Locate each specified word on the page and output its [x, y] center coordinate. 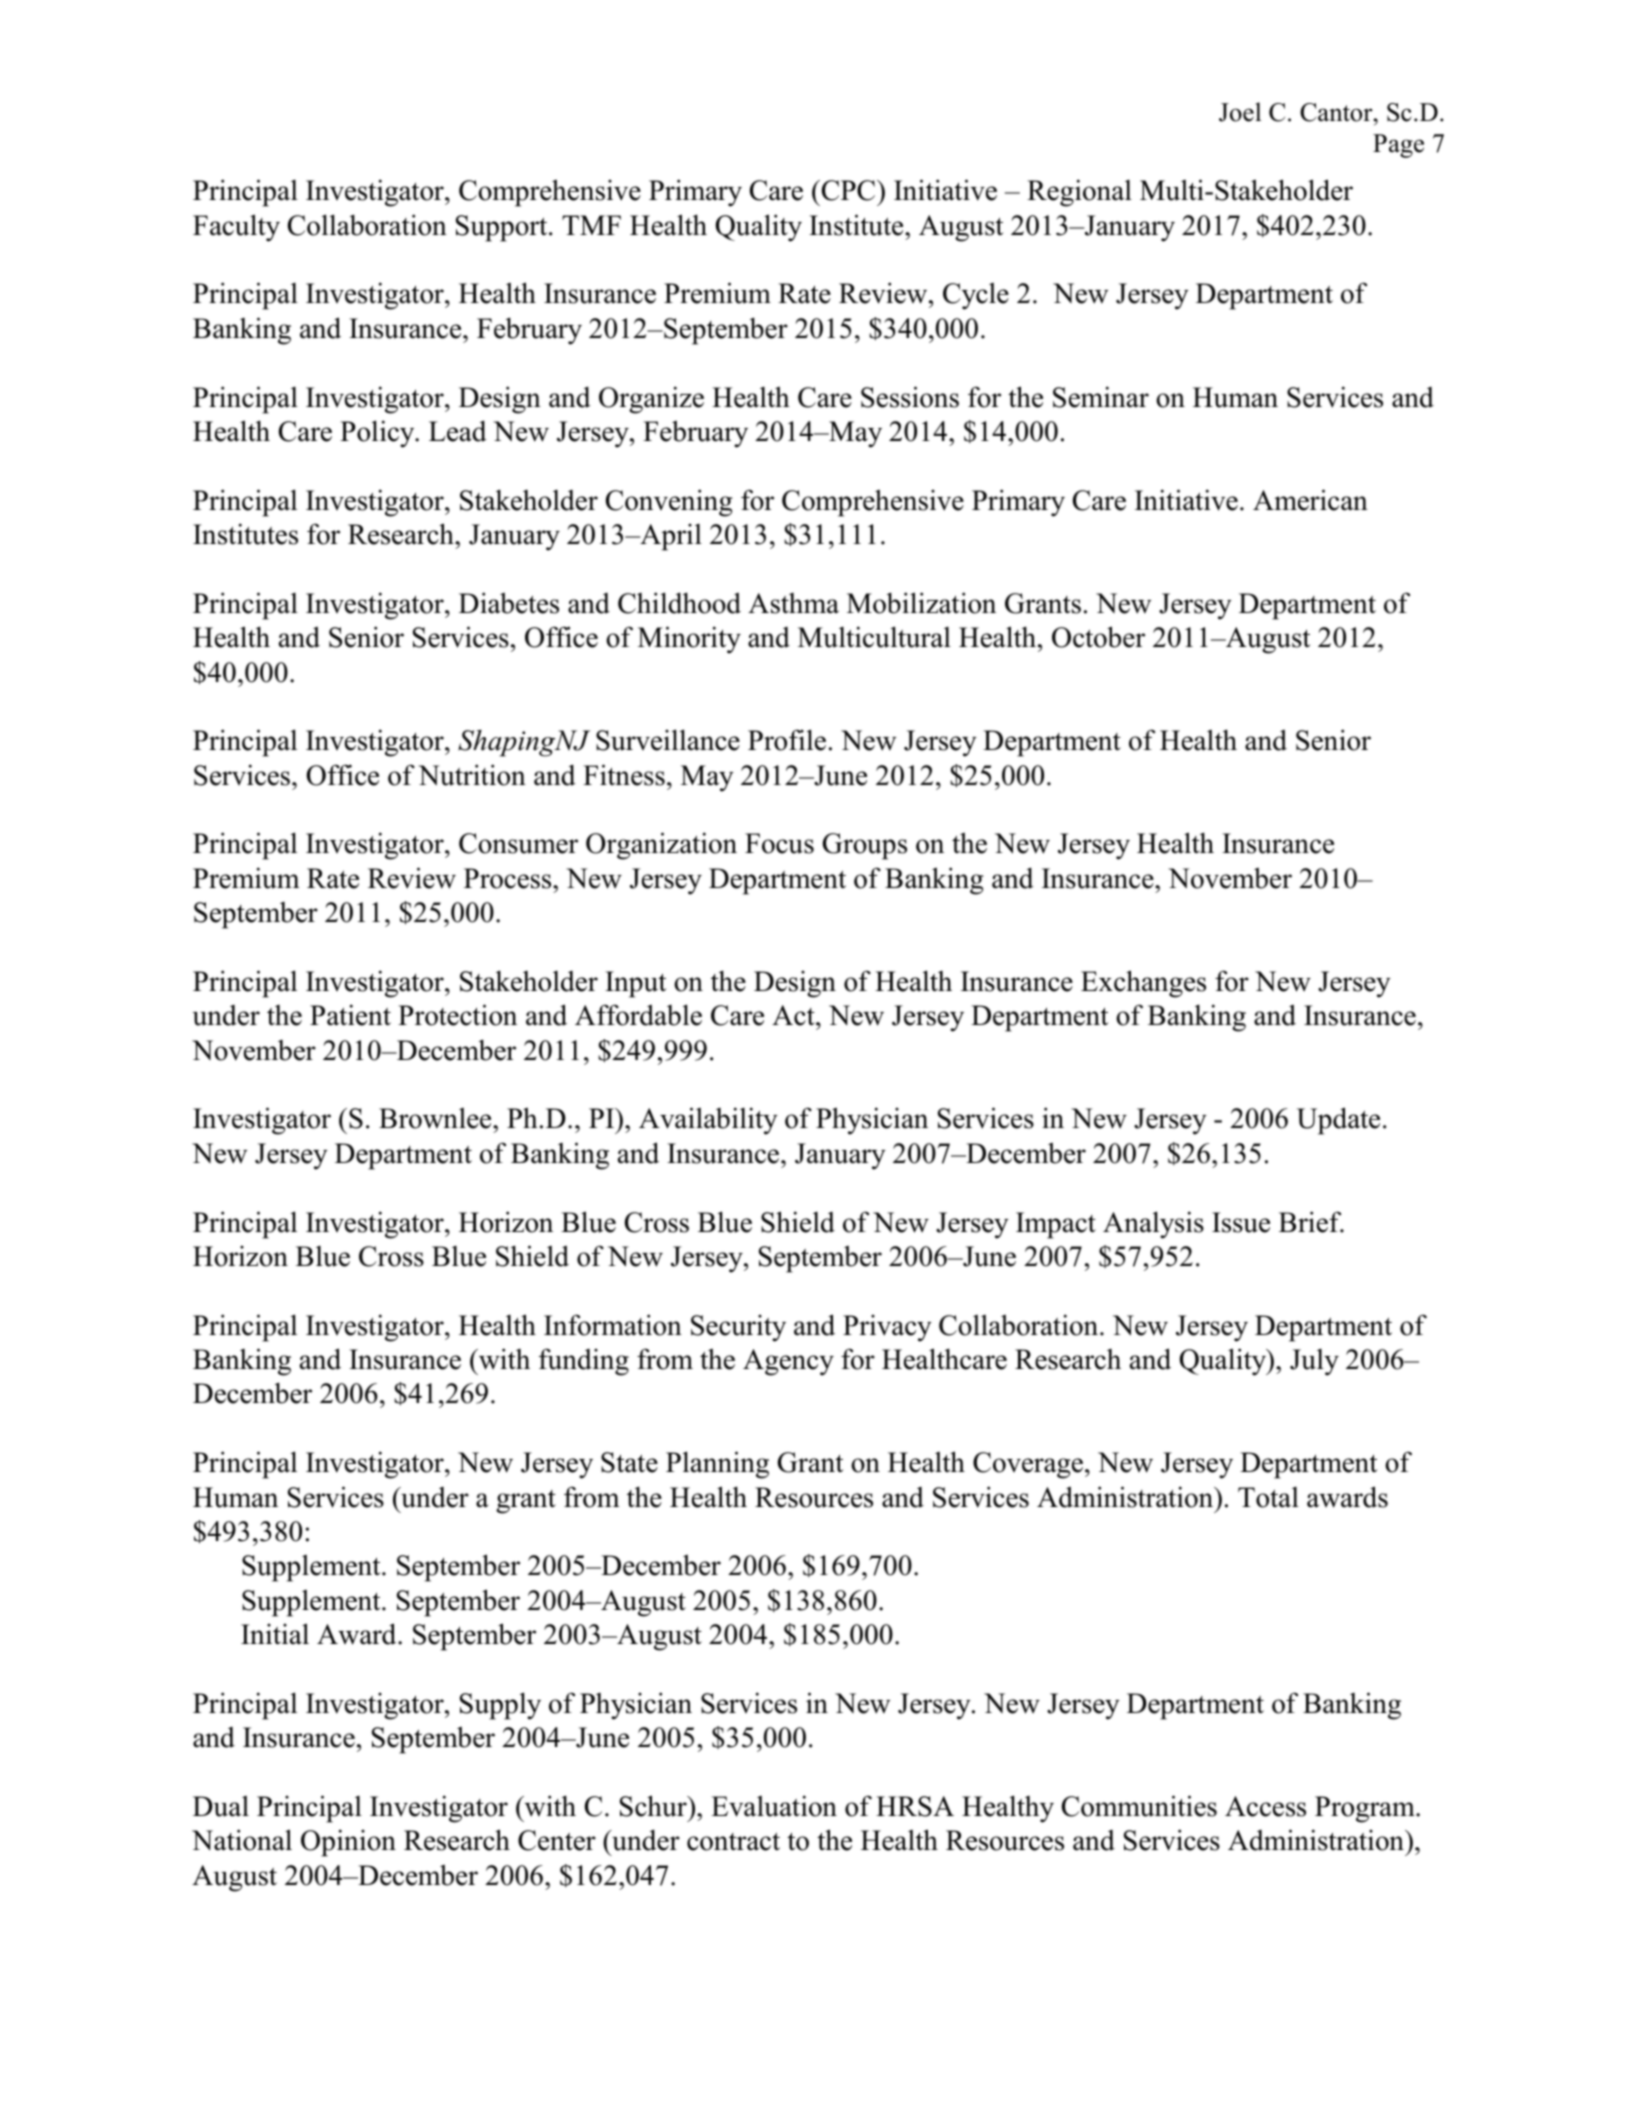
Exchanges [1143, 984]
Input [635, 984]
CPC [848, 190]
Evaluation [774, 1806]
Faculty [236, 228]
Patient [350, 1015]
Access [1265, 1806]
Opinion [348, 1843]
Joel [1240, 112]
